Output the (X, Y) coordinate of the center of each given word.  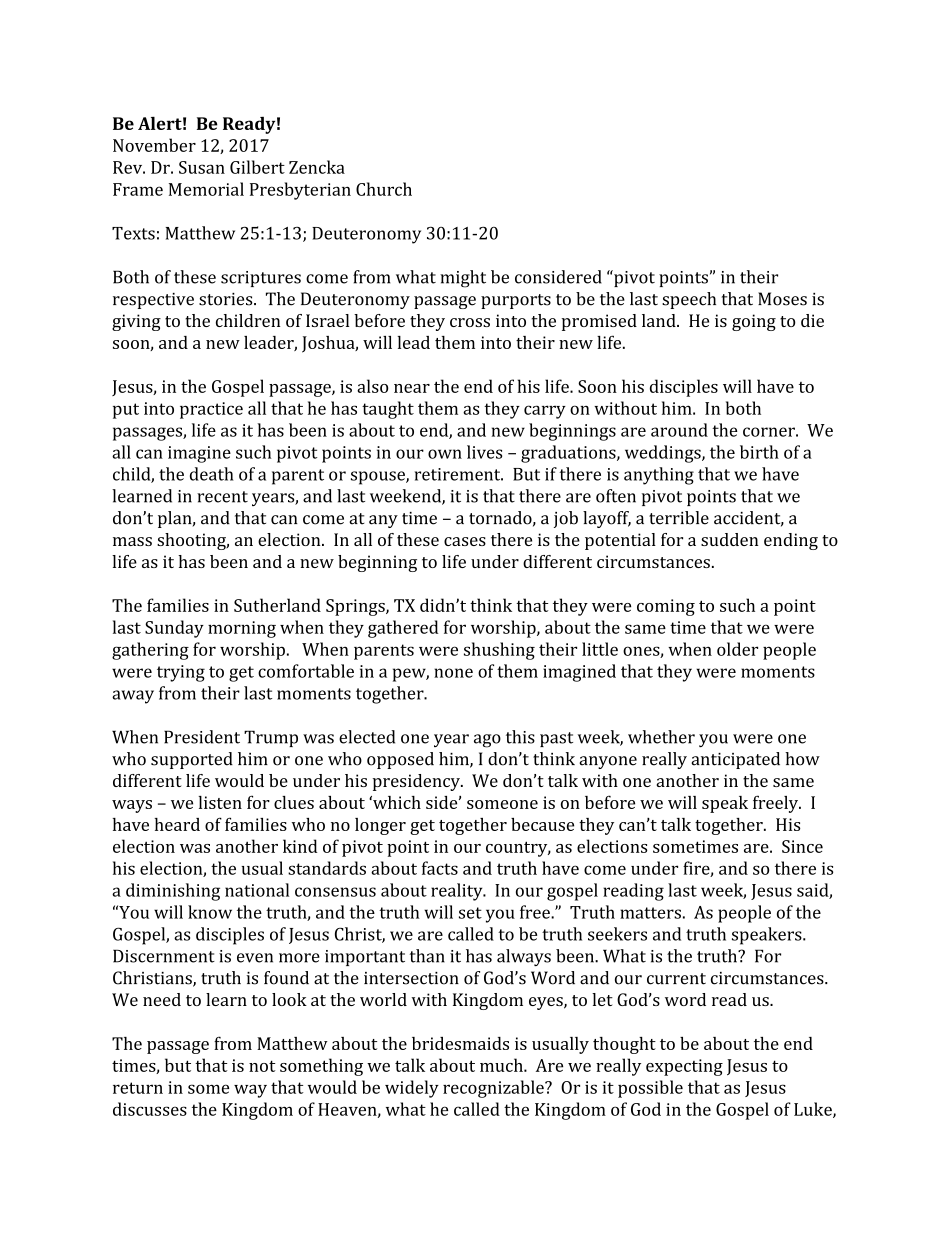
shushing (499, 651)
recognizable (494, 1089)
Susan (202, 167)
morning (242, 629)
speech (689, 300)
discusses (150, 1109)
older (737, 649)
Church (384, 189)
